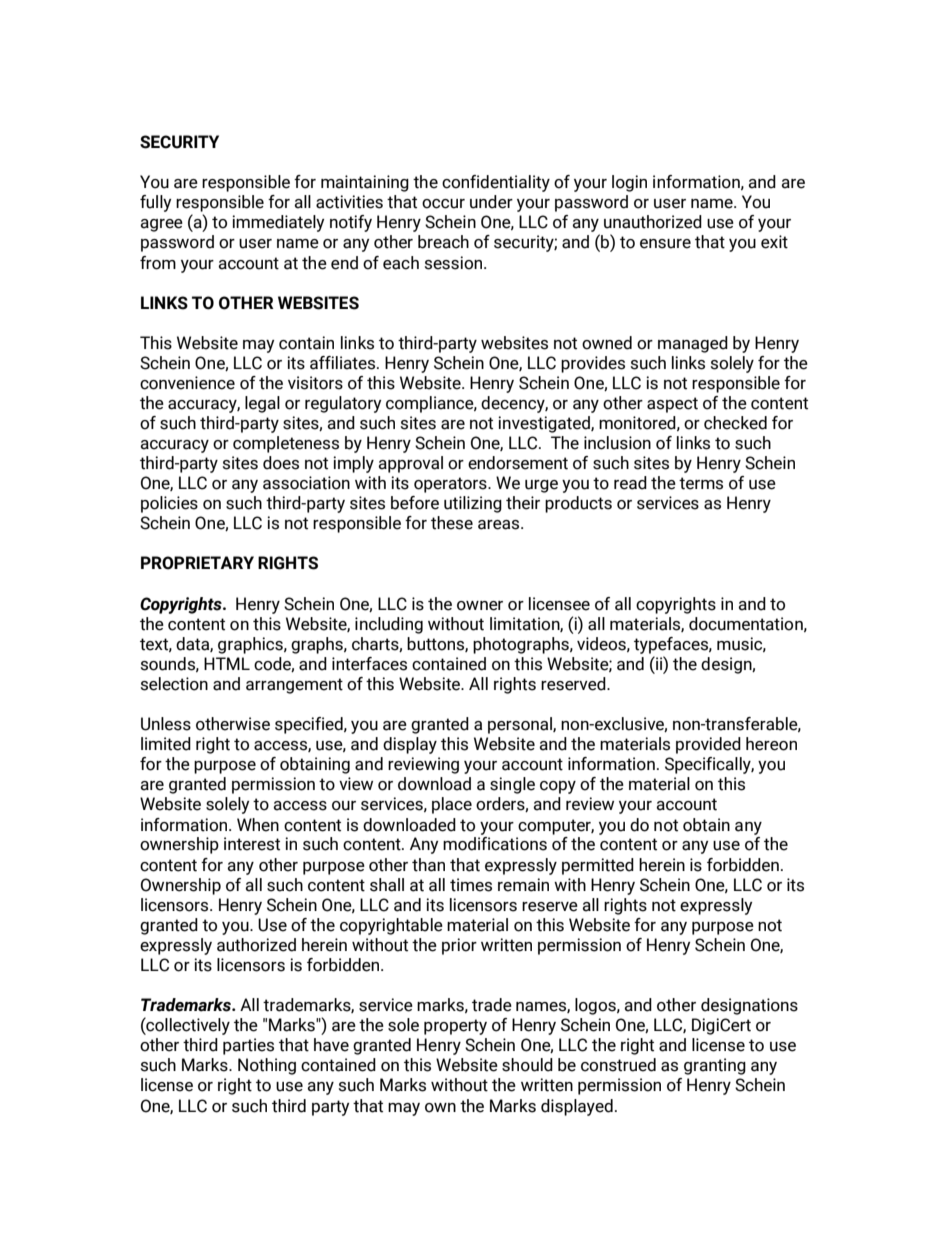  Describe the element at coordinates (665, 244) in the image. I see `ensure` at that location.
